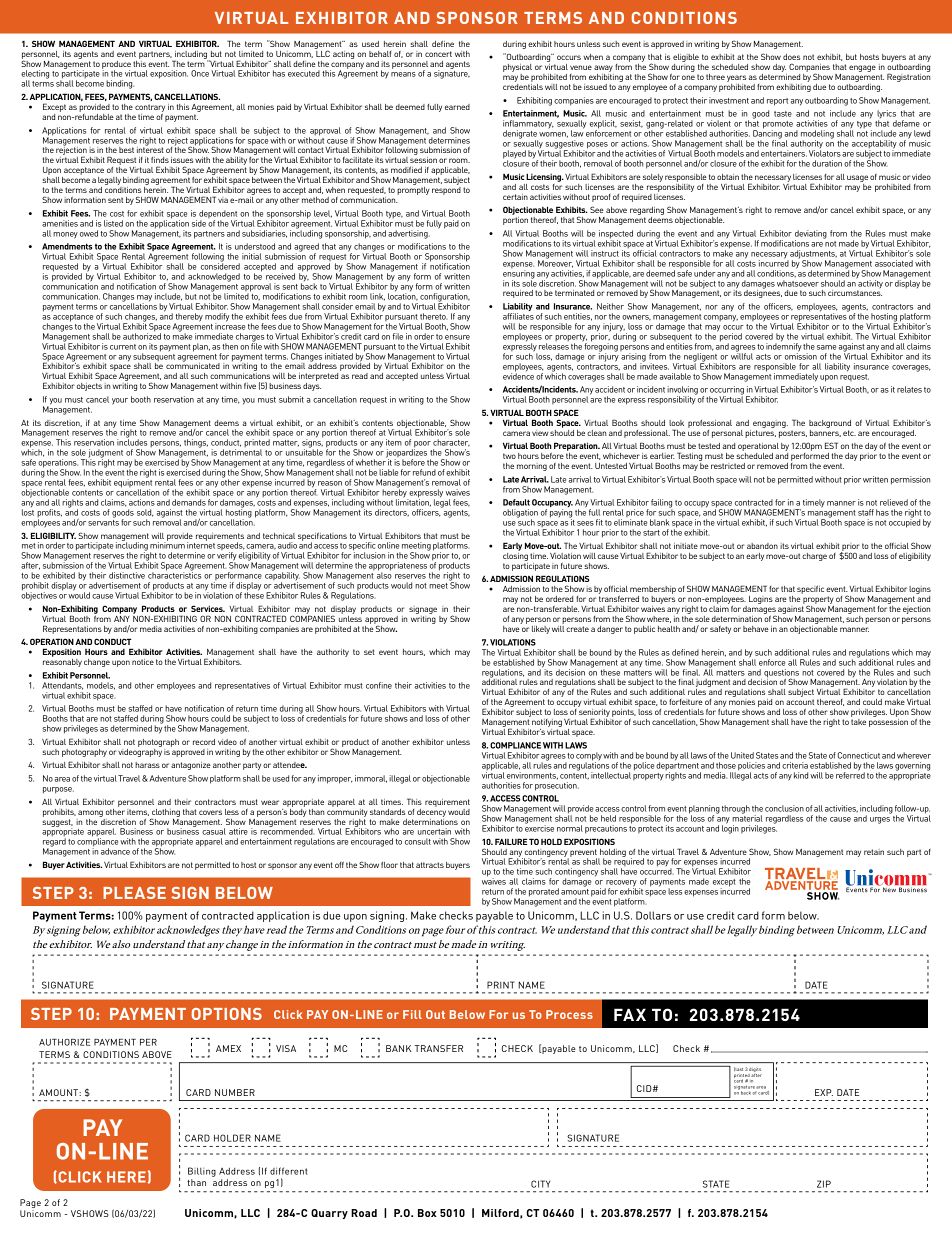 The height and width of the image is (1233, 952). What do you see at coordinates (762, 546) in the image?
I see `abandon` at bounding box center [762, 546].
